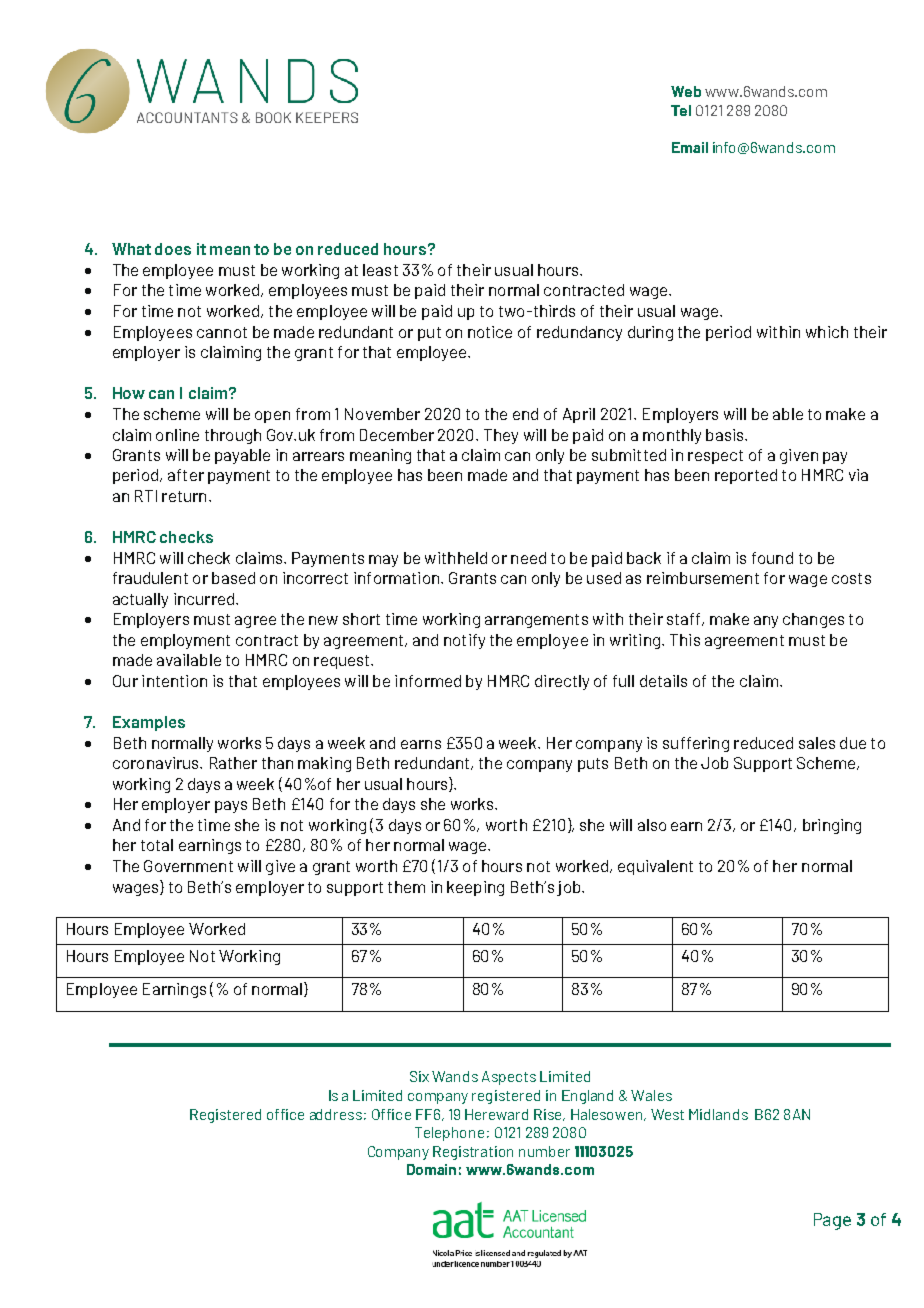 The image size is (924, 1308). Describe the element at coordinates (690, 147) in the screenshot. I see `Email` at that location.
